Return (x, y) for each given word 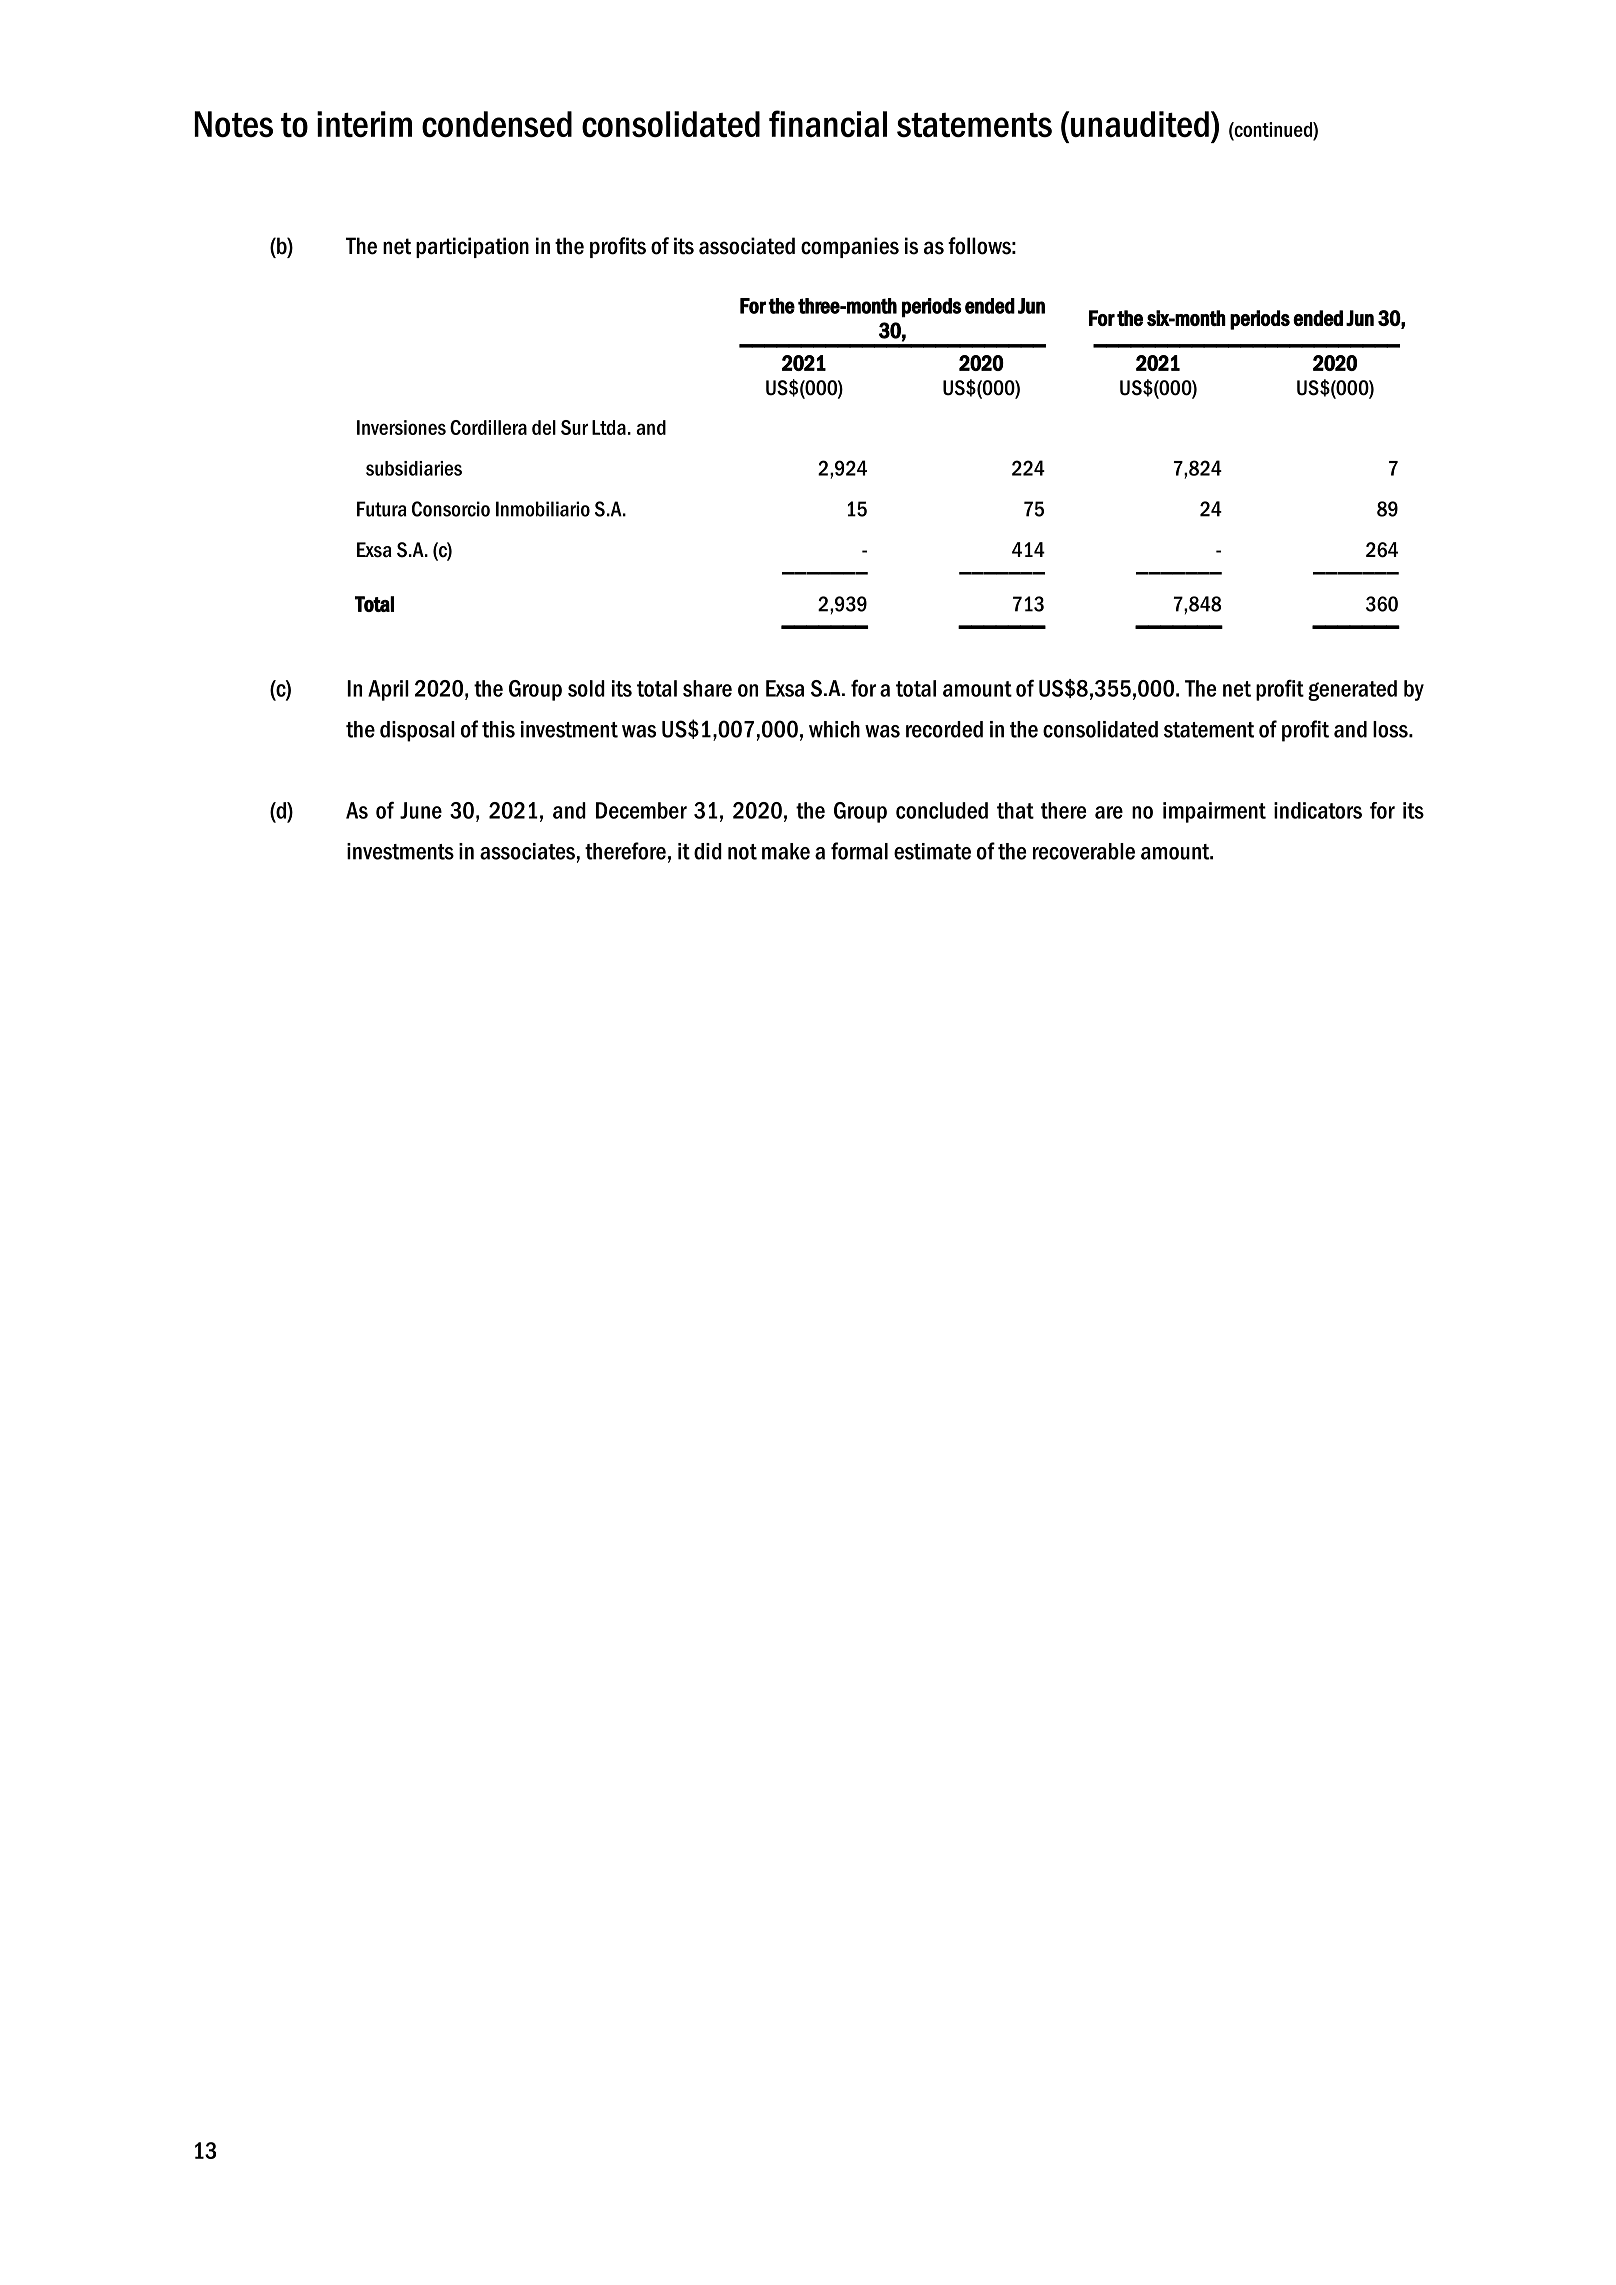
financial (828, 123)
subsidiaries (414, 468)
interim (364, 124)
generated (1352, 690)
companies (850, 247)
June (421, 810)
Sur (574, 427)
